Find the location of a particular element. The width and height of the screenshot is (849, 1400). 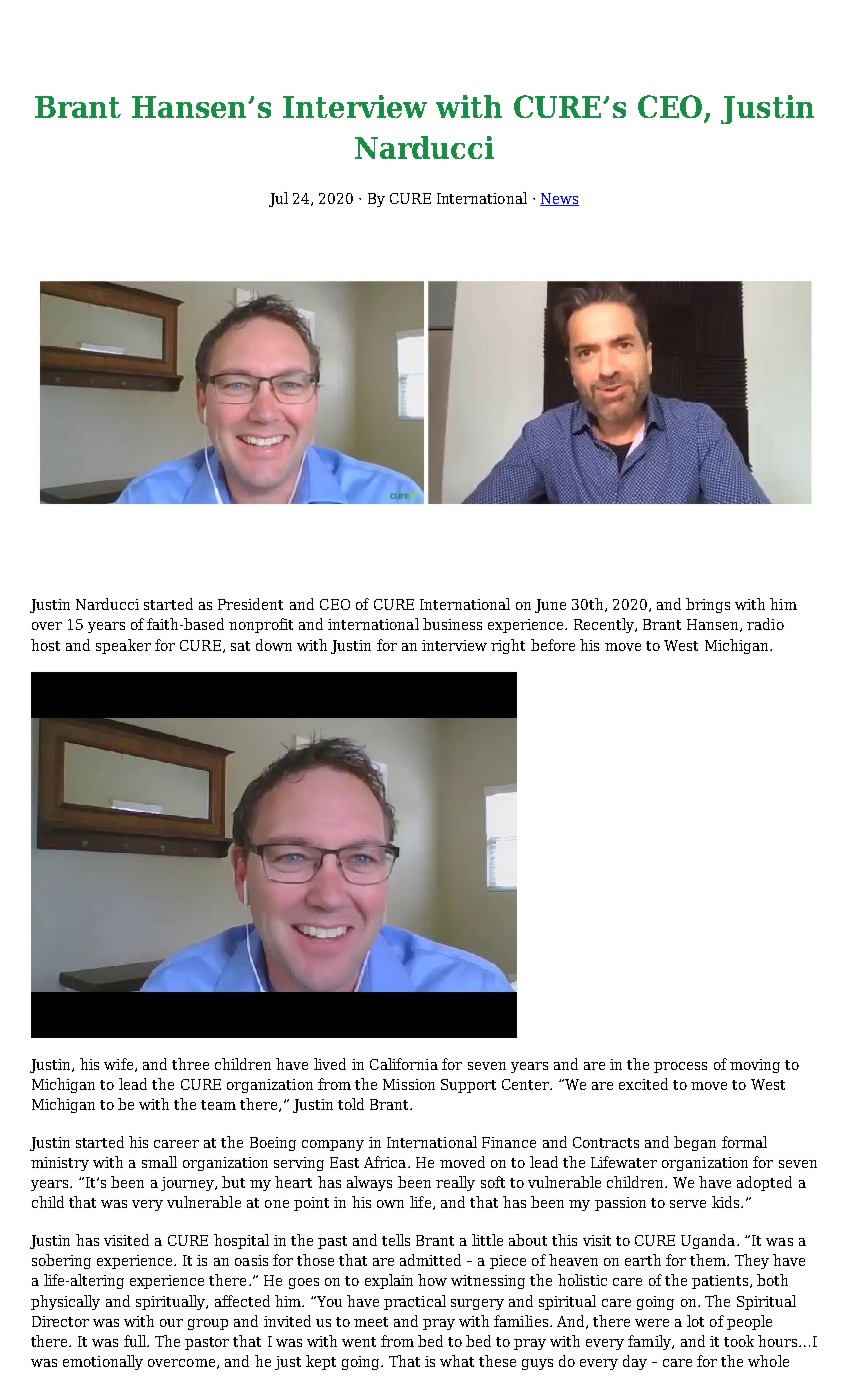

brings is located at coordinates (708, 605).
